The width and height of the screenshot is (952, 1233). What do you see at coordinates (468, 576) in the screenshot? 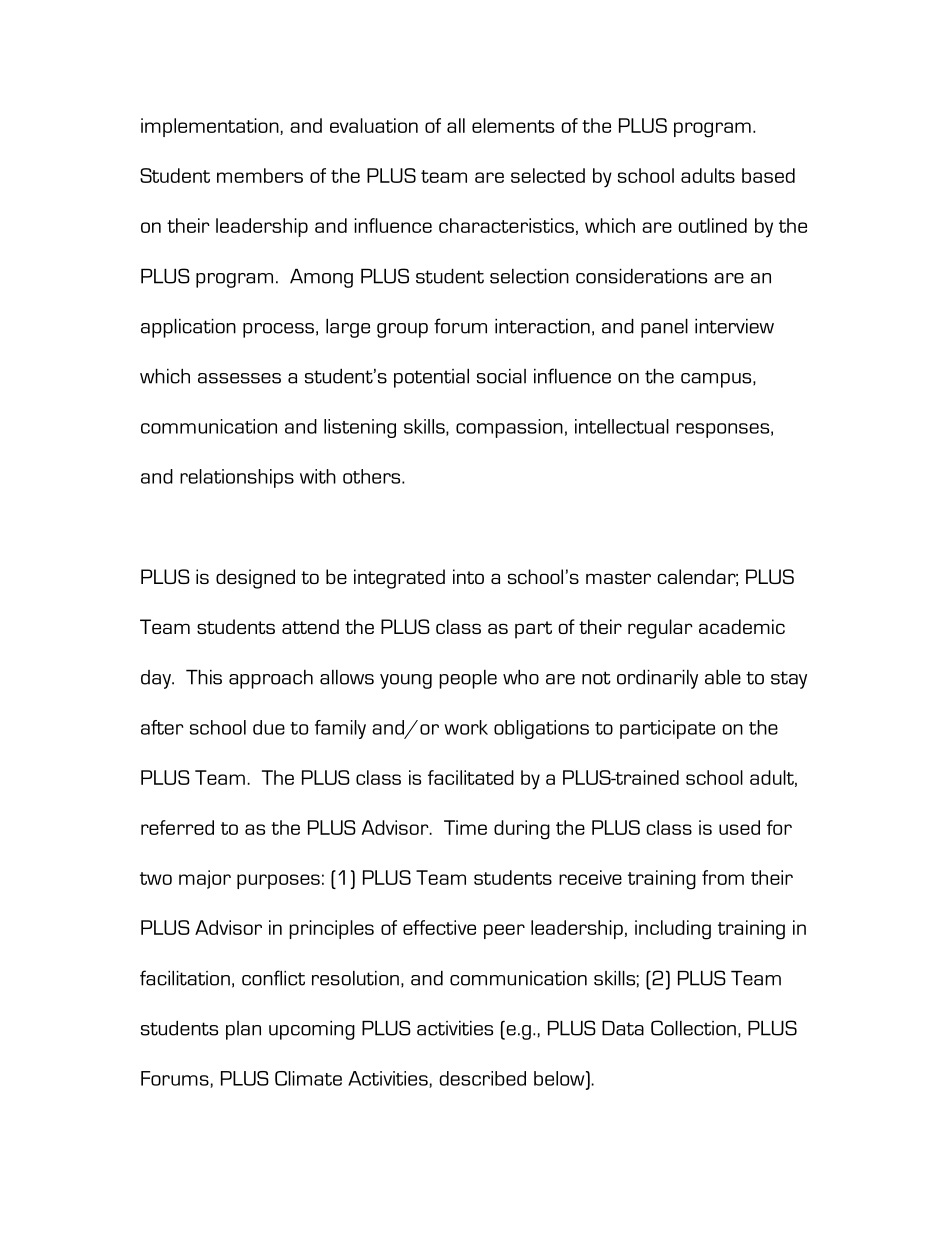
I see `into` at bounding box center [468, 576].
